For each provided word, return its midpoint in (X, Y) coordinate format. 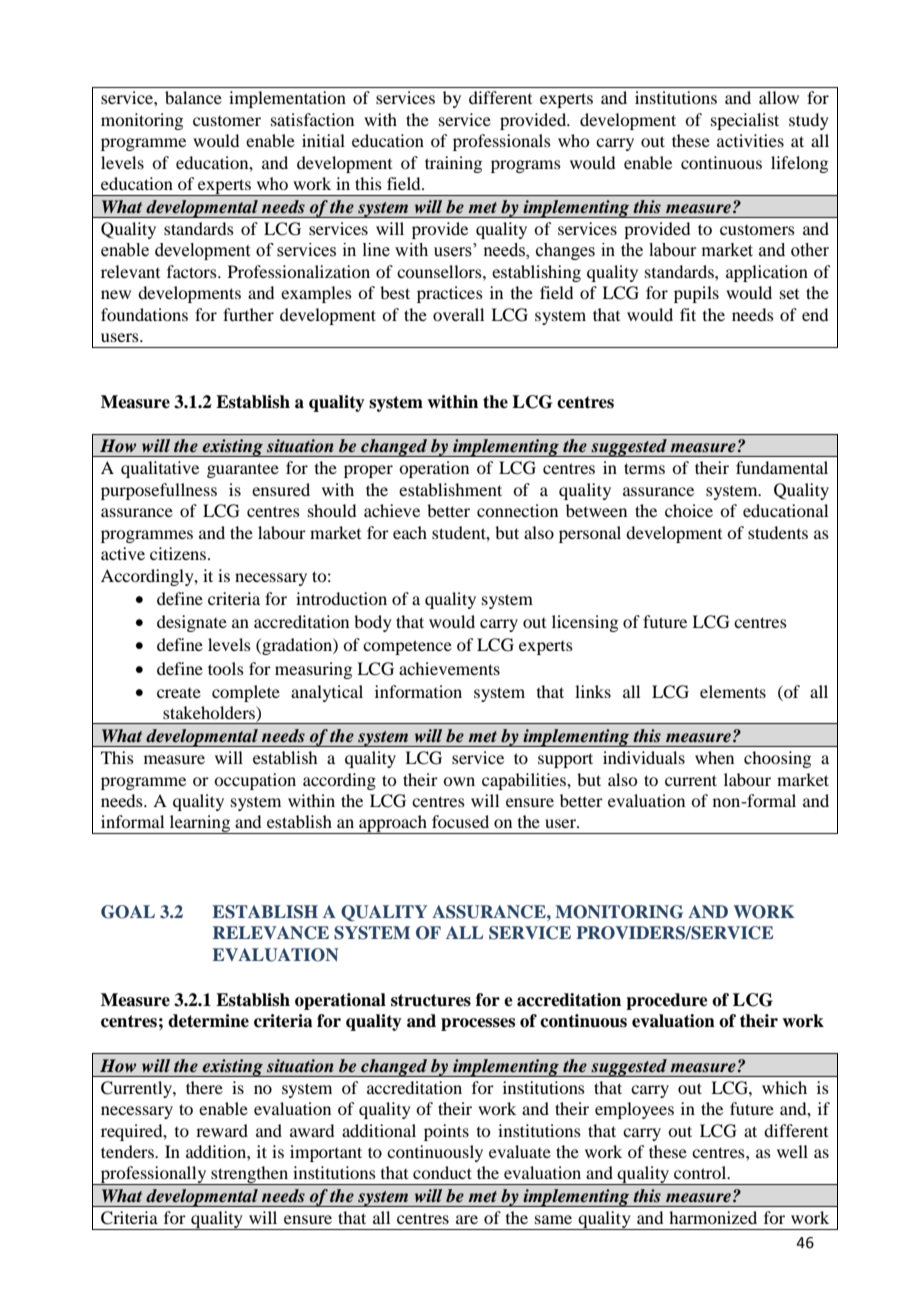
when (714, 757)
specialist (745, 121)
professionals (502, 142)
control (701, 1172)
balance (193, 97)
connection (517, 510)
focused (460, 821)
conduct (442, 1172)
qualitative (160, 469)
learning (200, 824)
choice (689, 510)
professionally (154, 1175)
